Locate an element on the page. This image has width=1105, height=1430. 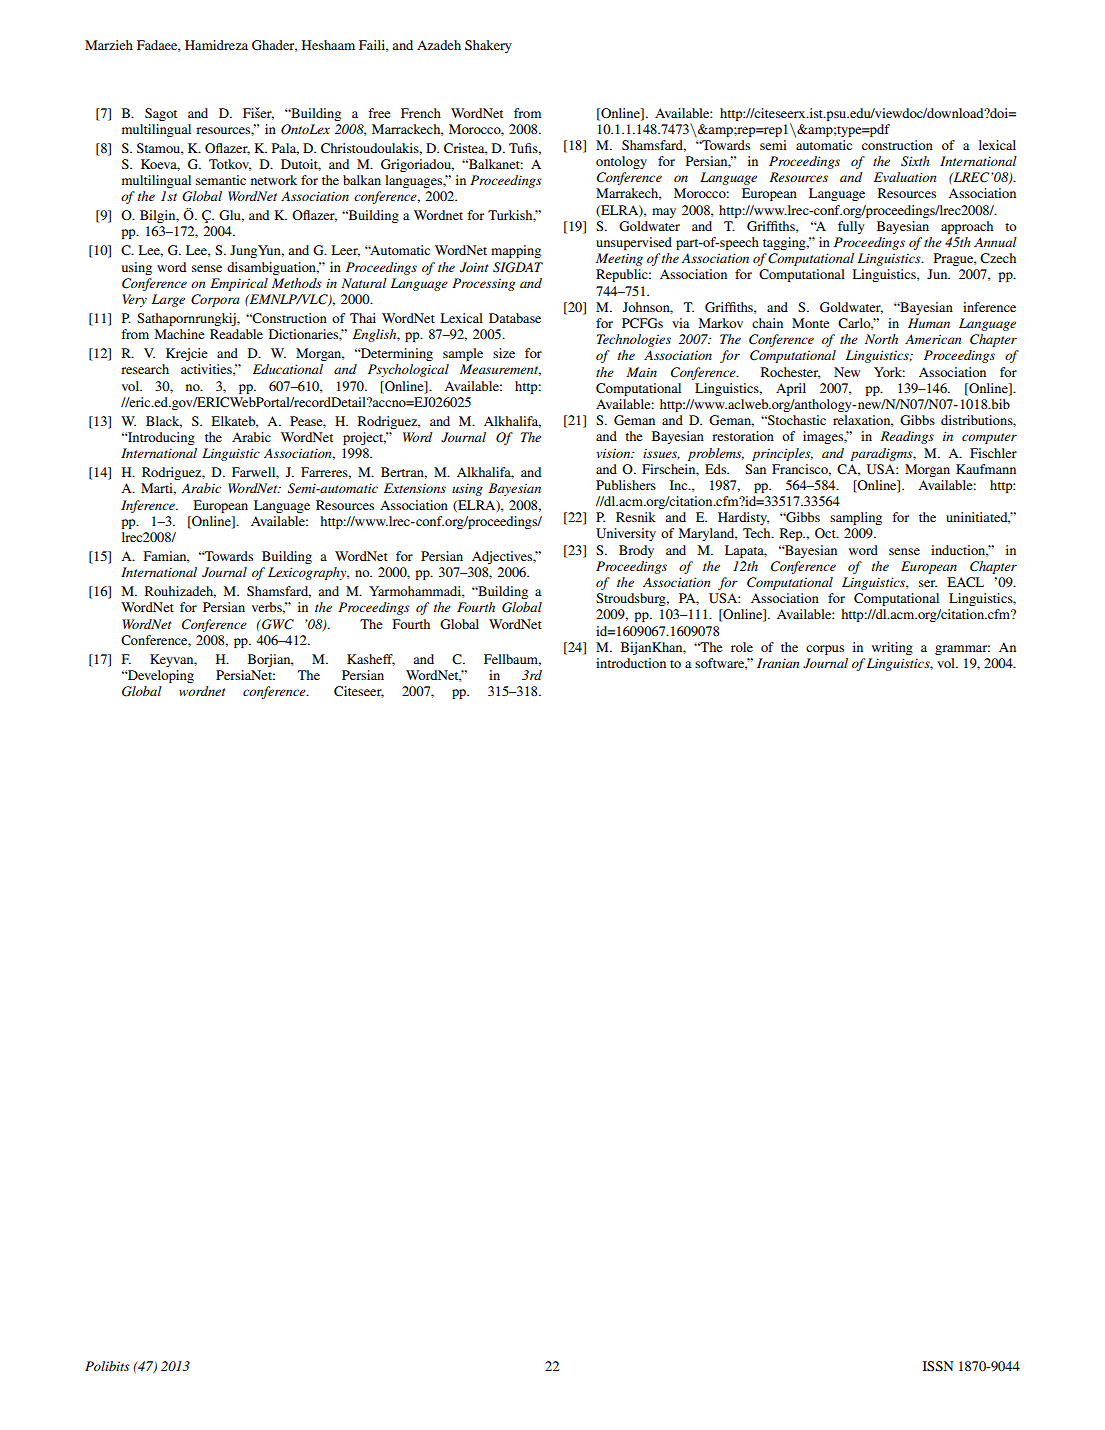
GWC is located at coordinates (277, 624).
